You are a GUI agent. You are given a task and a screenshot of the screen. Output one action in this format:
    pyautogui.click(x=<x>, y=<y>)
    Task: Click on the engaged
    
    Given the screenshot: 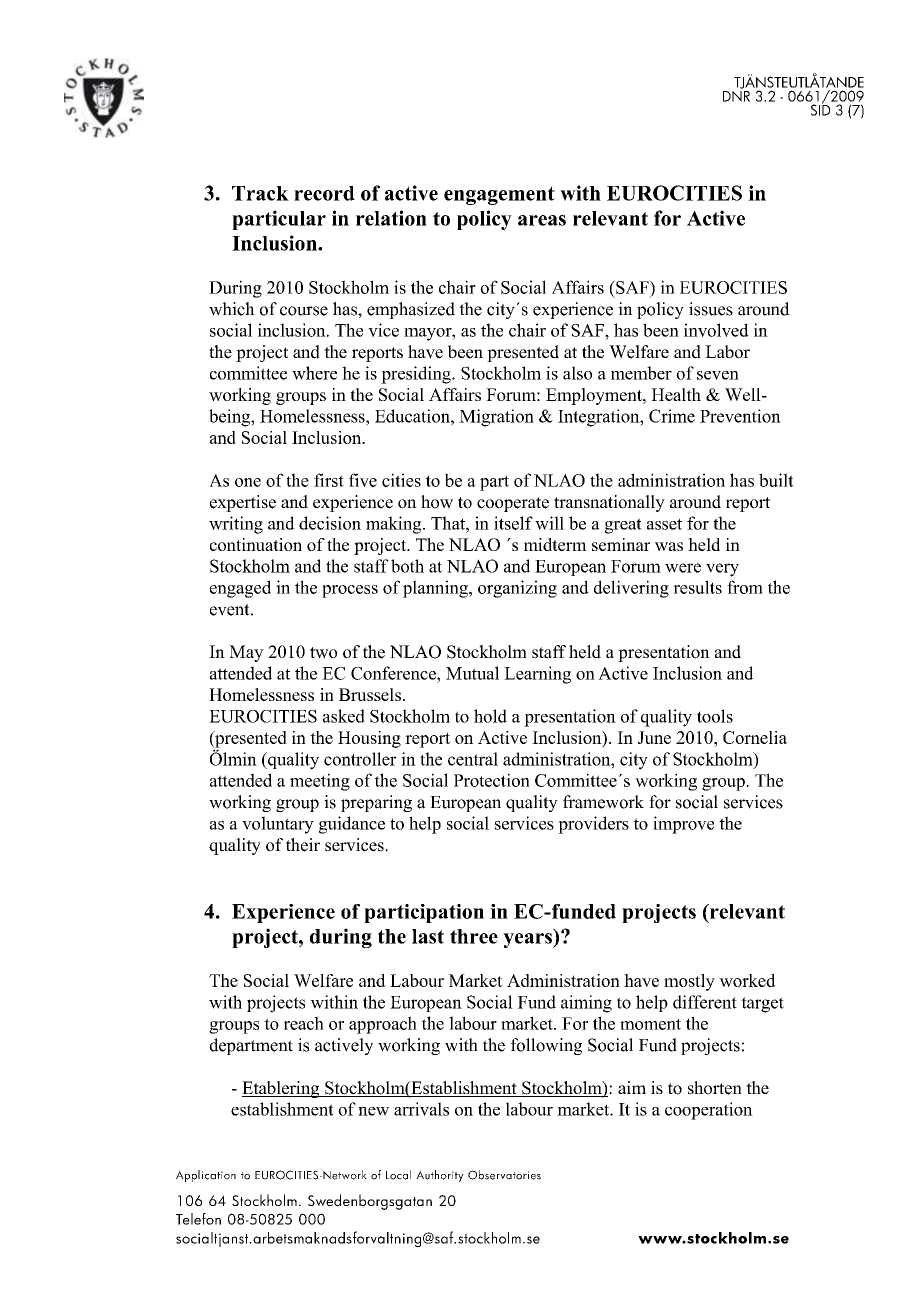 What is the action you would take?
    pyautogui.click(x=240, y=589)
